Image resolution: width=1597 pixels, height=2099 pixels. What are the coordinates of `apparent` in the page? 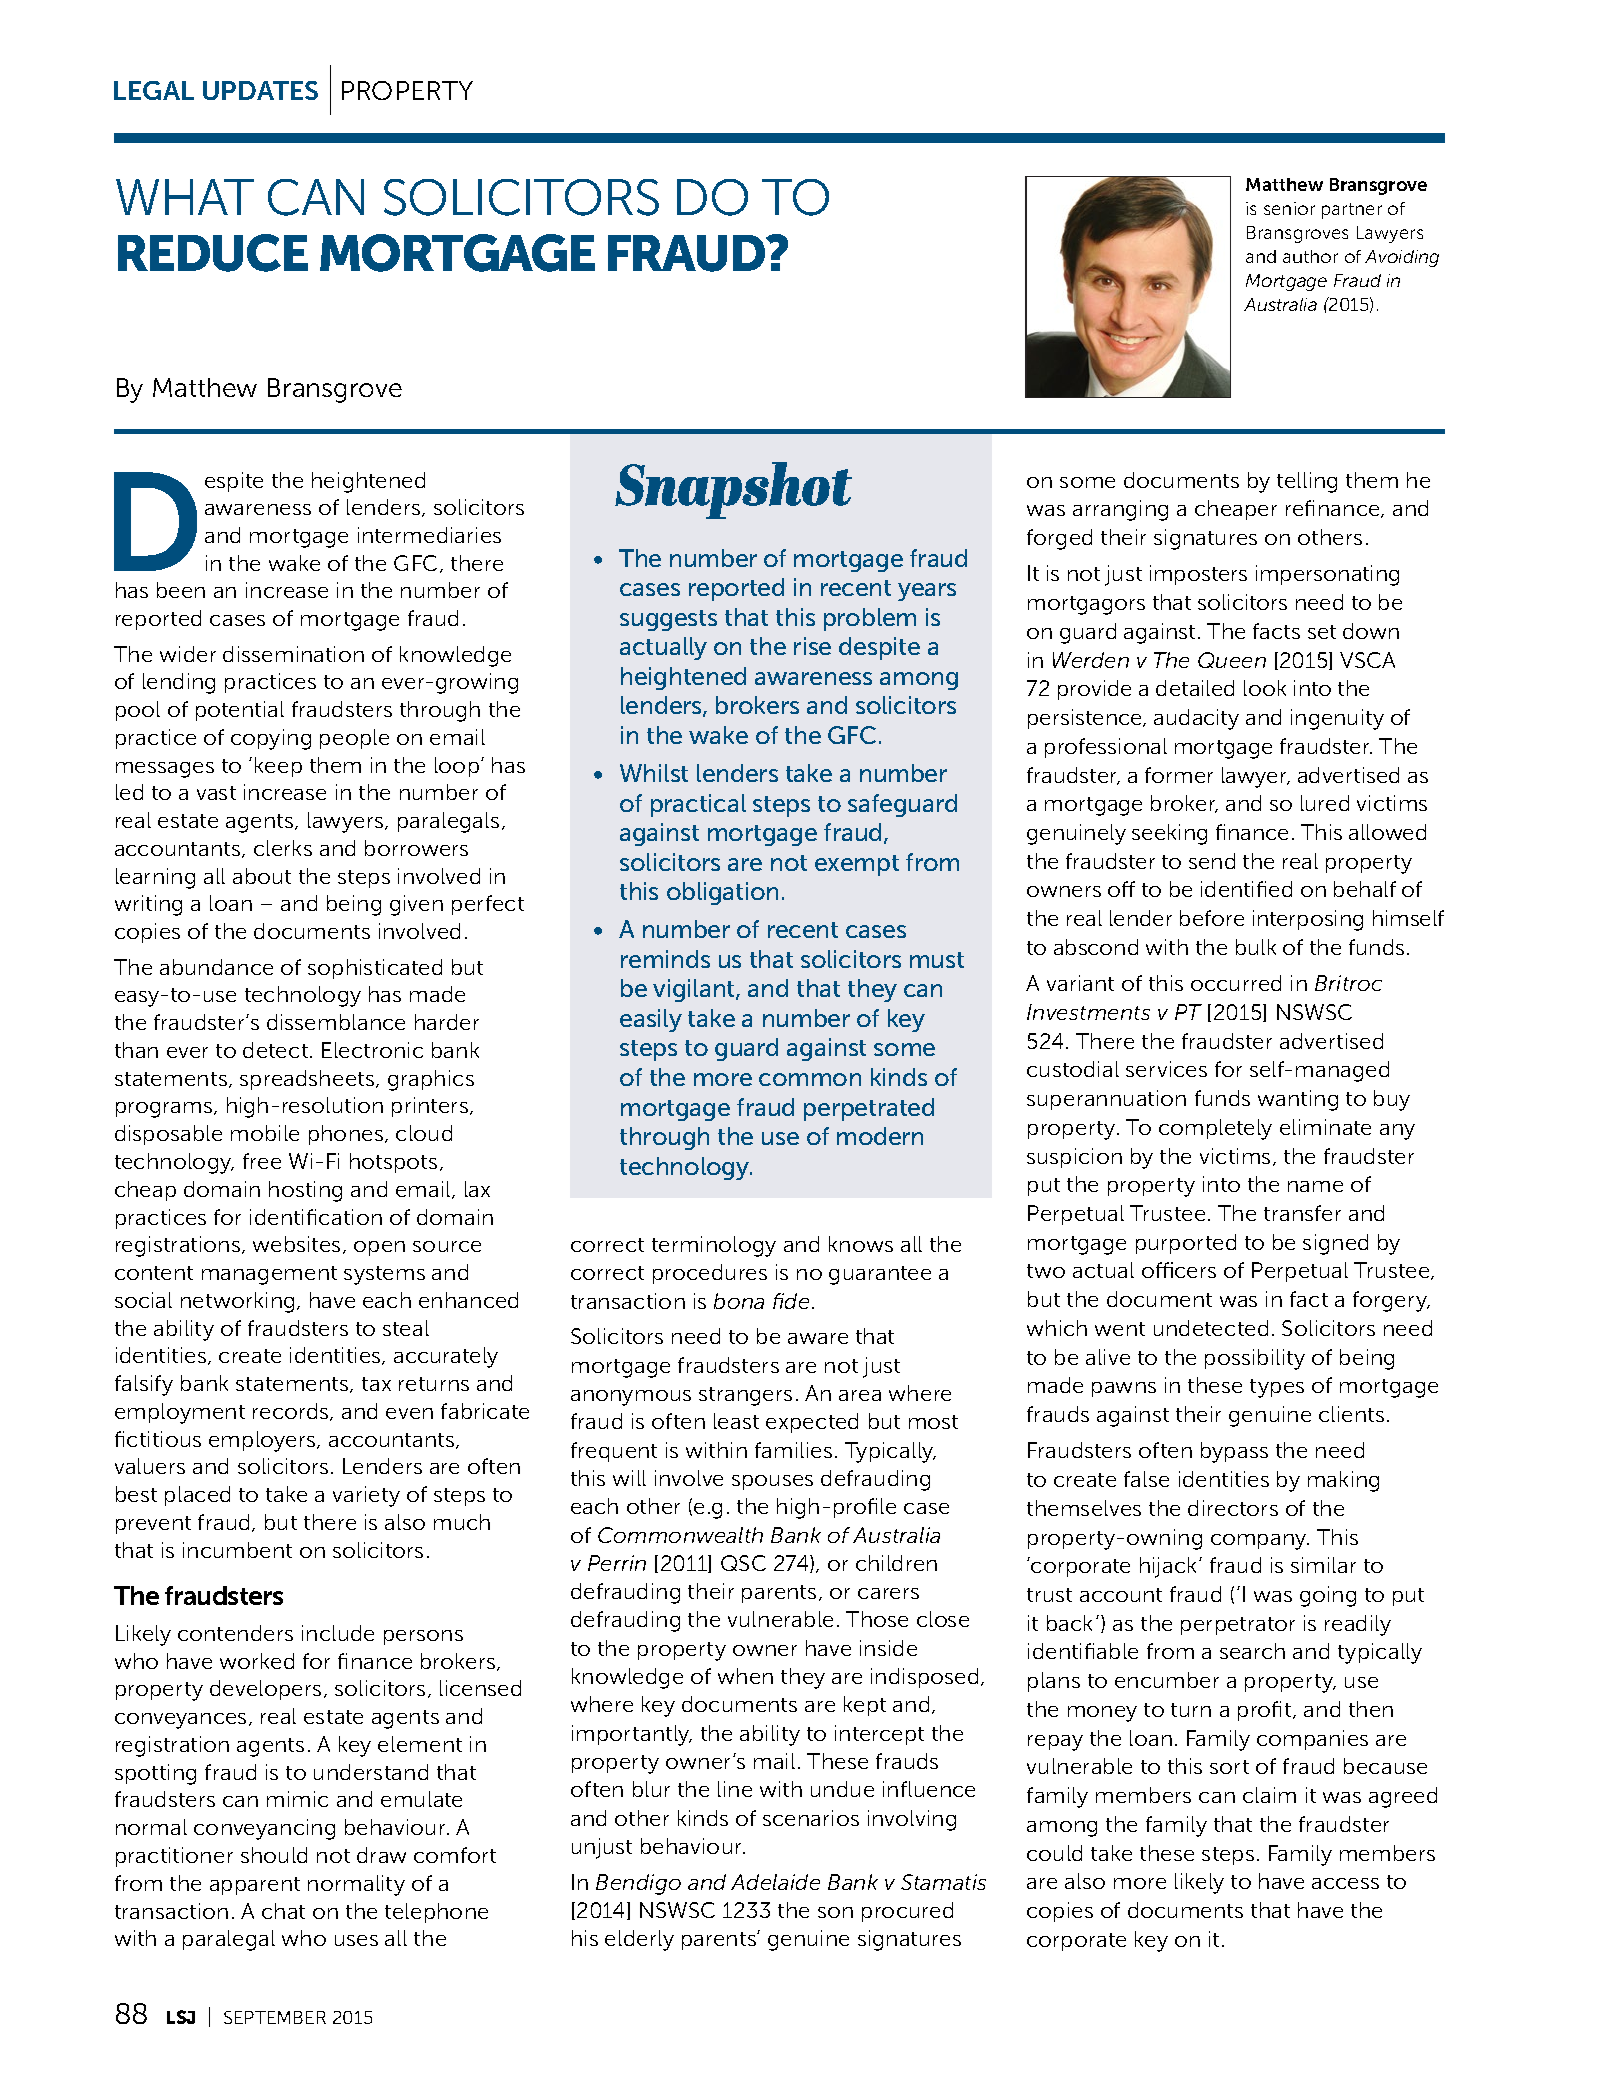 It's located at (255, 1886).
